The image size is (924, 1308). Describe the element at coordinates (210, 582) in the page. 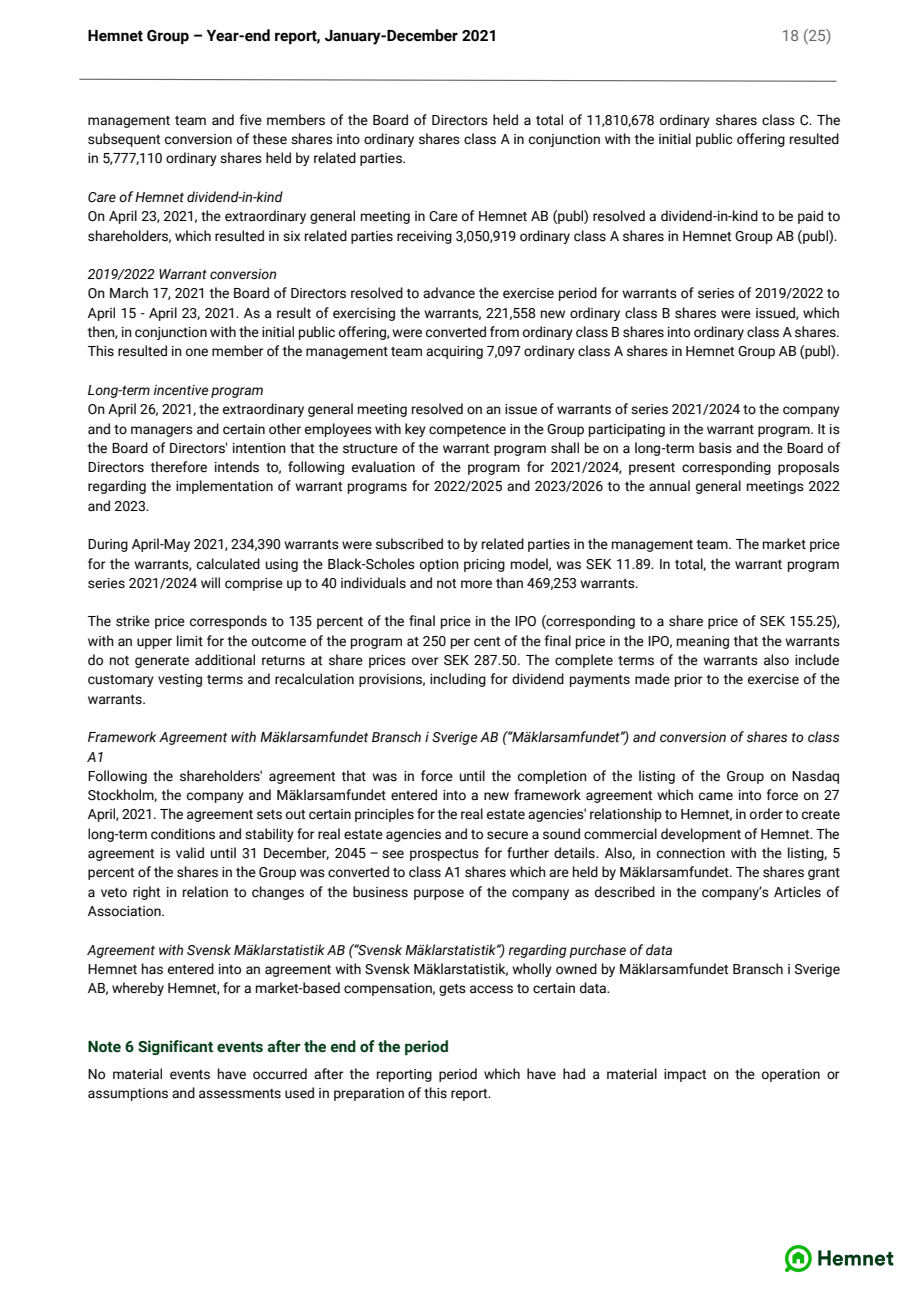

I see `will` at that location.
